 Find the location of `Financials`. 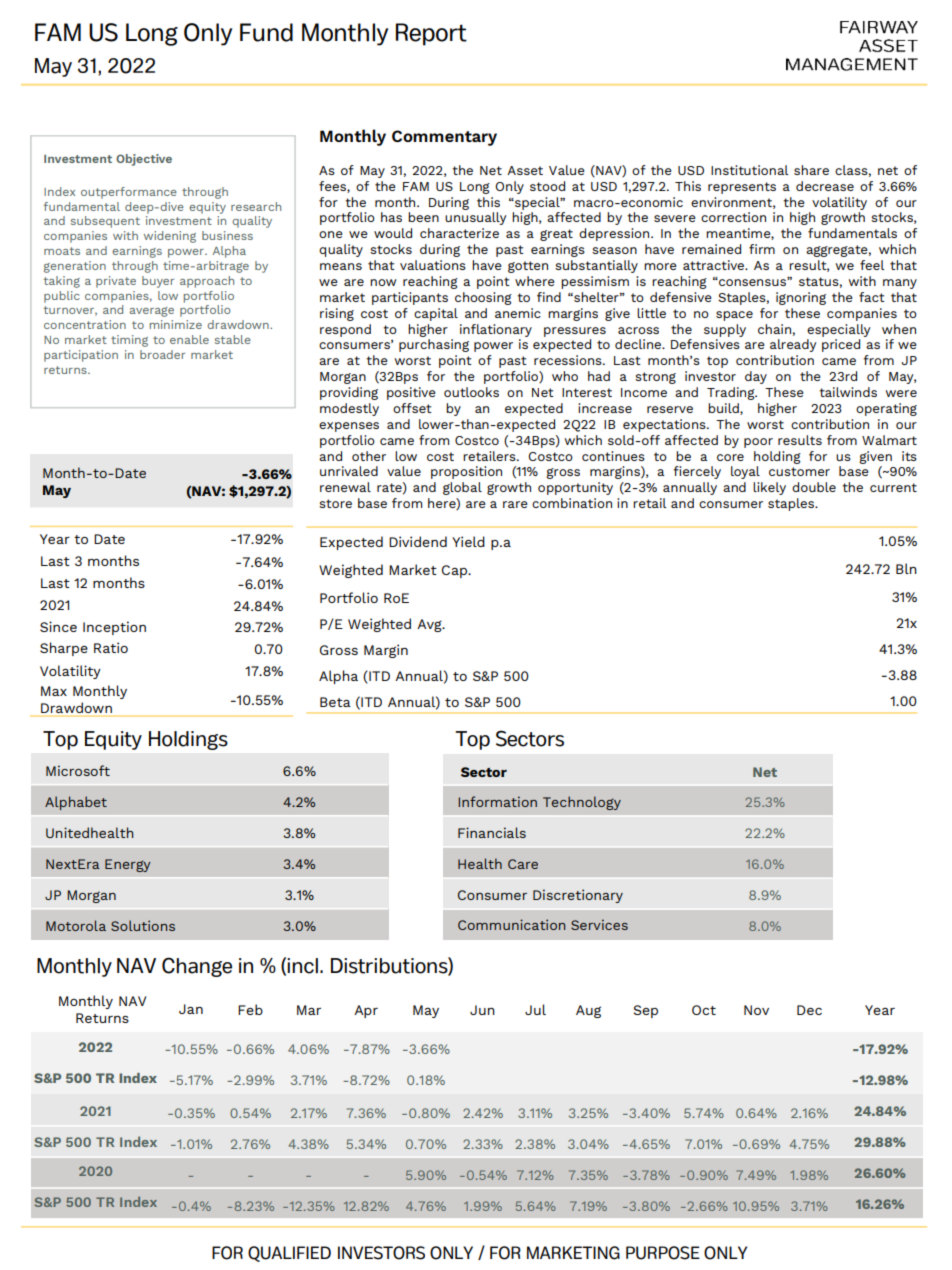

Financials is located at coordinates (492, 832).
